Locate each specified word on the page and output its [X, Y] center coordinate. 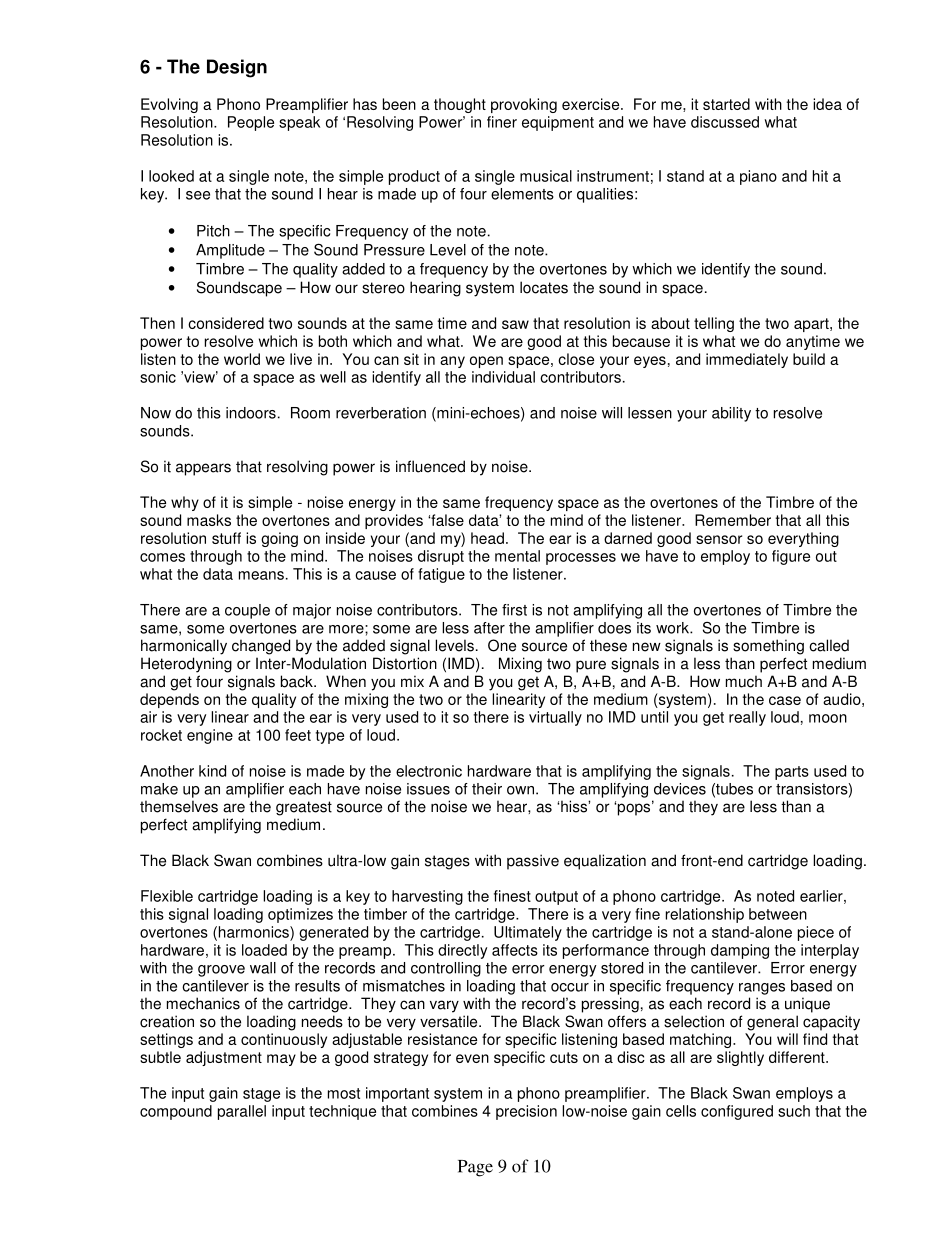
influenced [430, 466]
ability [731, 414]
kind [212, 771]
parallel [242, 1112]
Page [475, 1168]
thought [460, 105]
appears [203, 469]
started [726, 104]
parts [792, 773]
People [251, 123]
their [487, 789]
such [794, 1111]
